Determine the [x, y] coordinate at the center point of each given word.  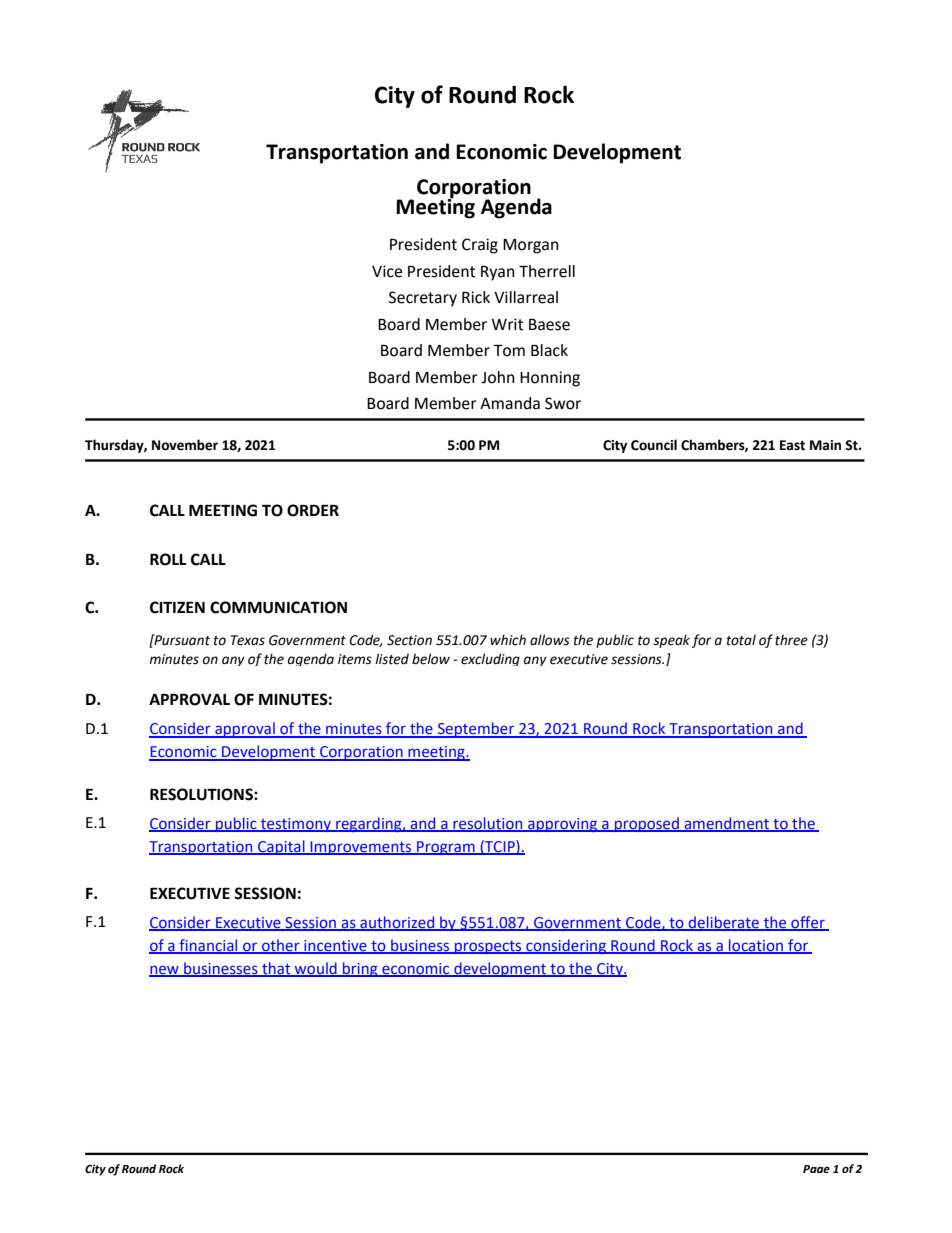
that [276, 969]
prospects [488, 947]
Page [816, 1169]
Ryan [498, 273]
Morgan [531, 246]
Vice [387, 271]
